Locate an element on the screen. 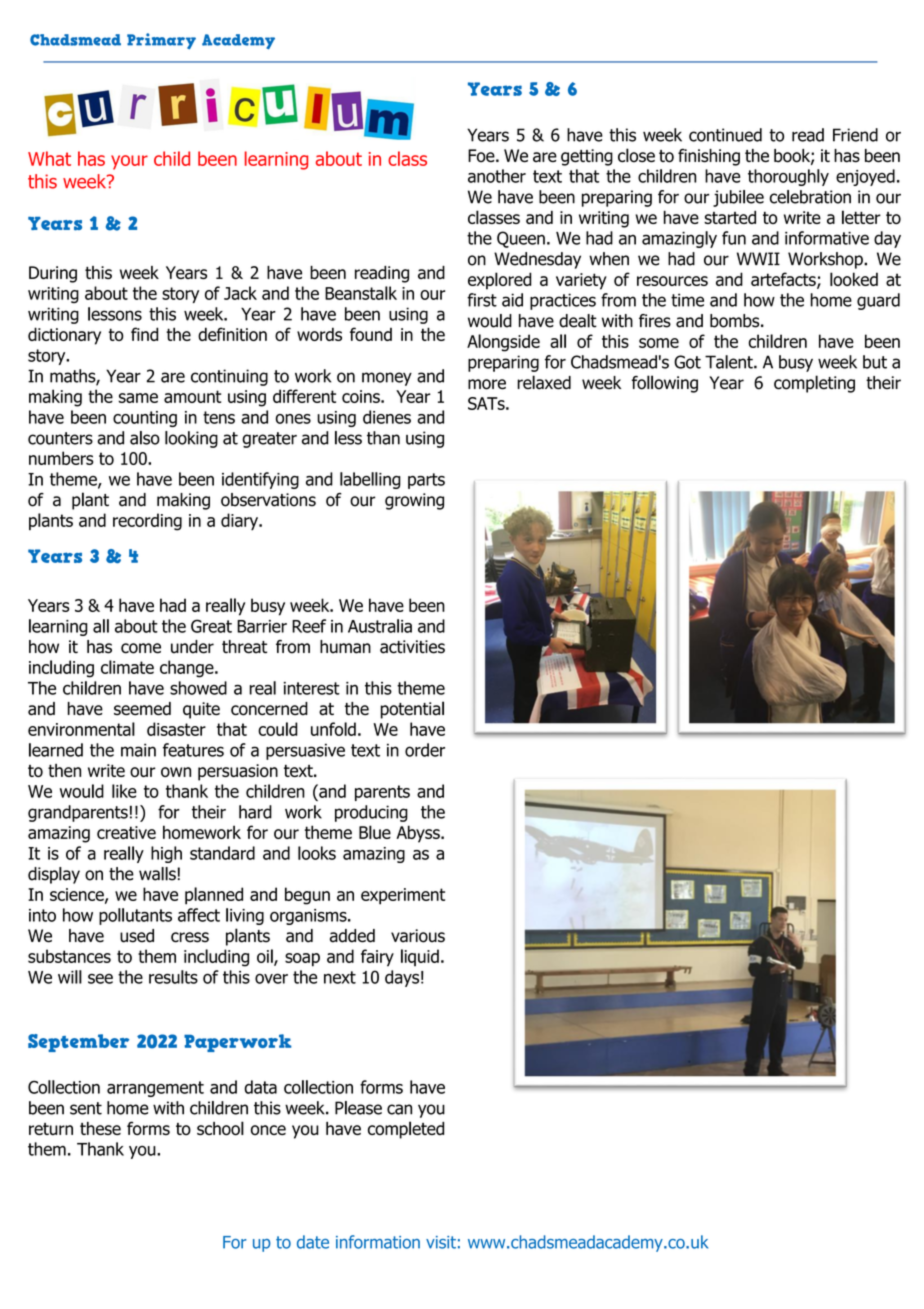 This screenshot has height=1309, width=924. growing is located at coordinates (414, 501).
